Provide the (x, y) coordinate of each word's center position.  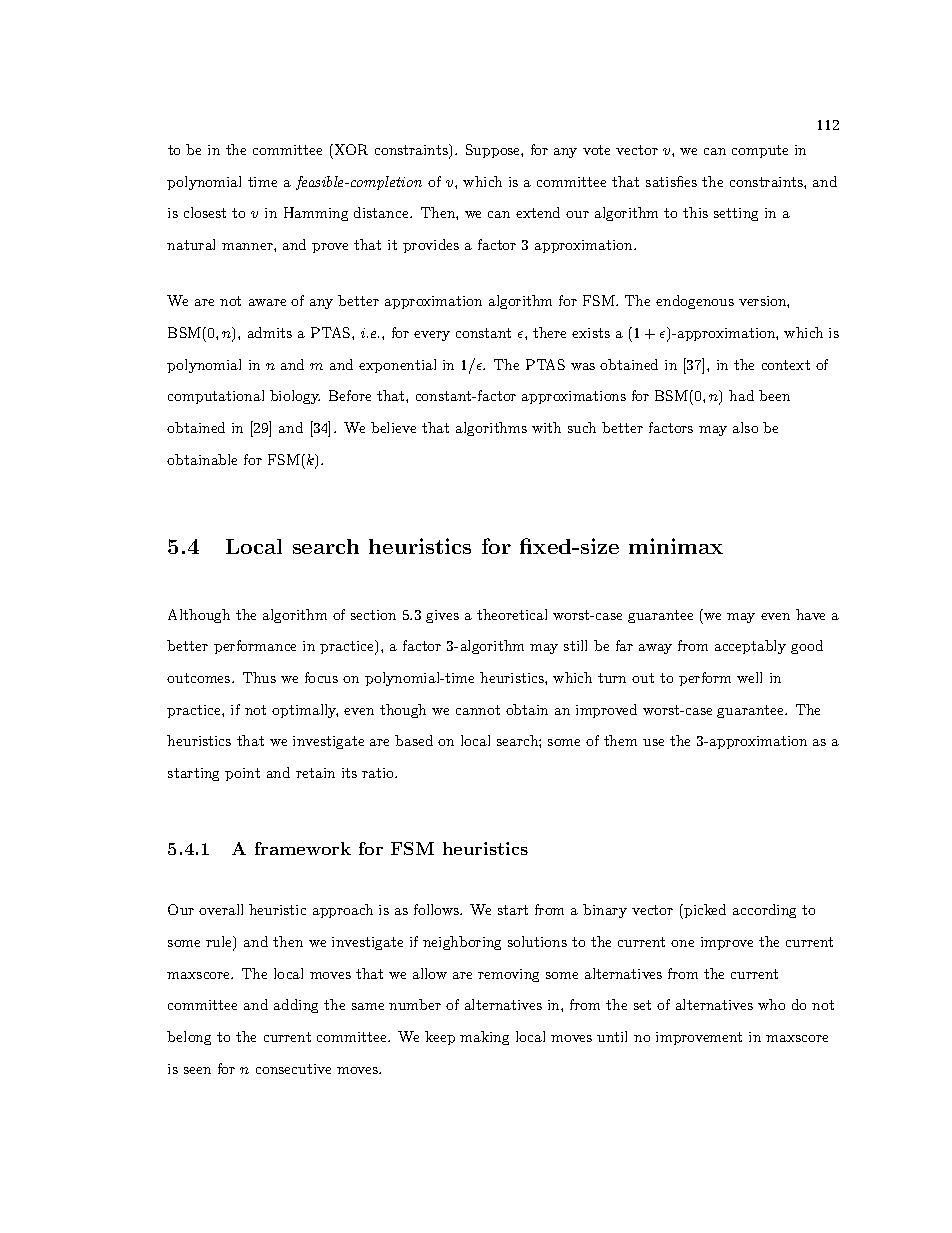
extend (538, 212)
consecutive (293, 1069)
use (653, 742)
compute (760, 151)
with (546, 427)
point (242, 774)
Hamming (316, 214)
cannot (478, 710)
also (745, 427)
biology (295, 397)
